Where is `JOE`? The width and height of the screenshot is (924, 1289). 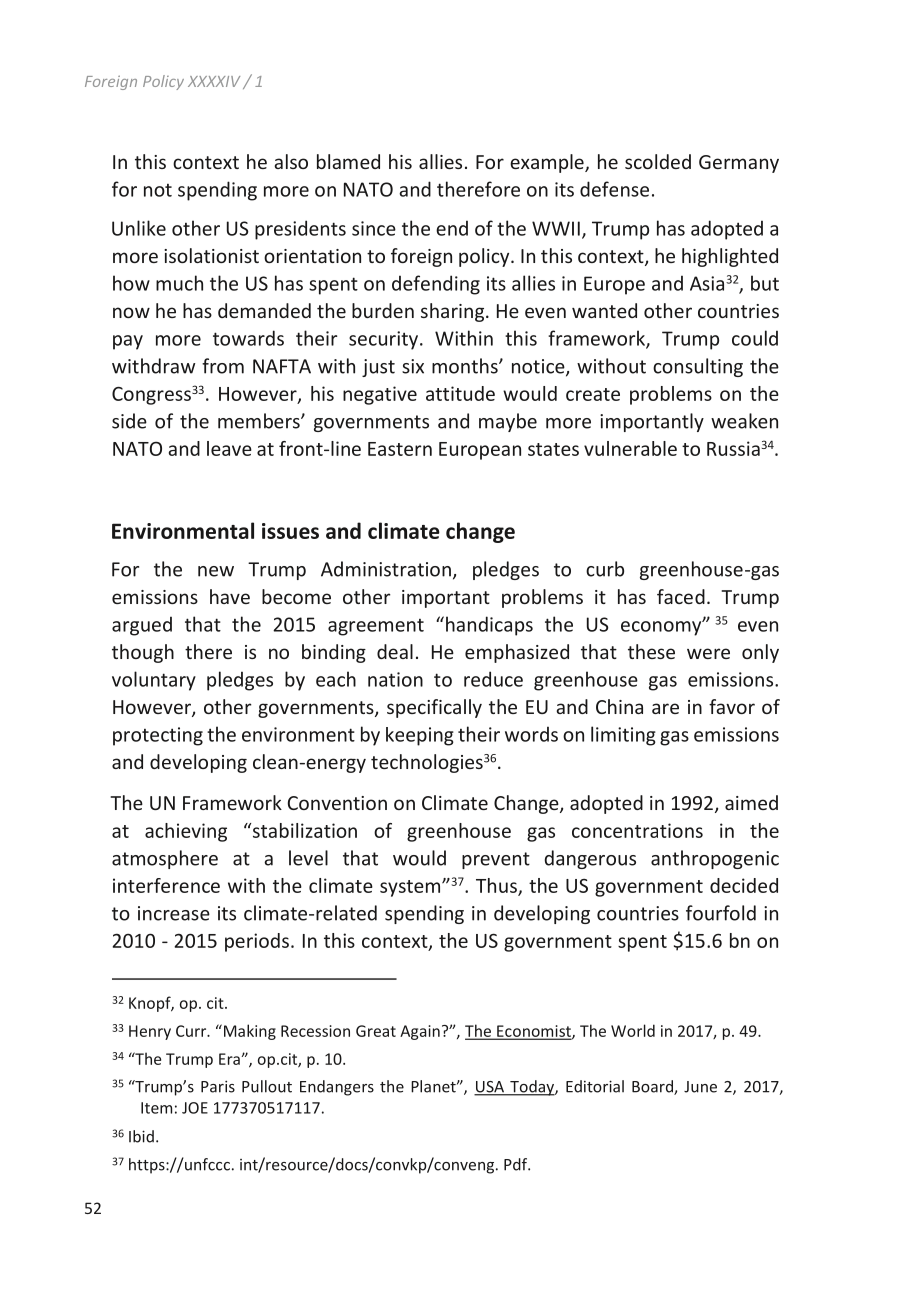 JOE is located at coordinates (195, 1108).
